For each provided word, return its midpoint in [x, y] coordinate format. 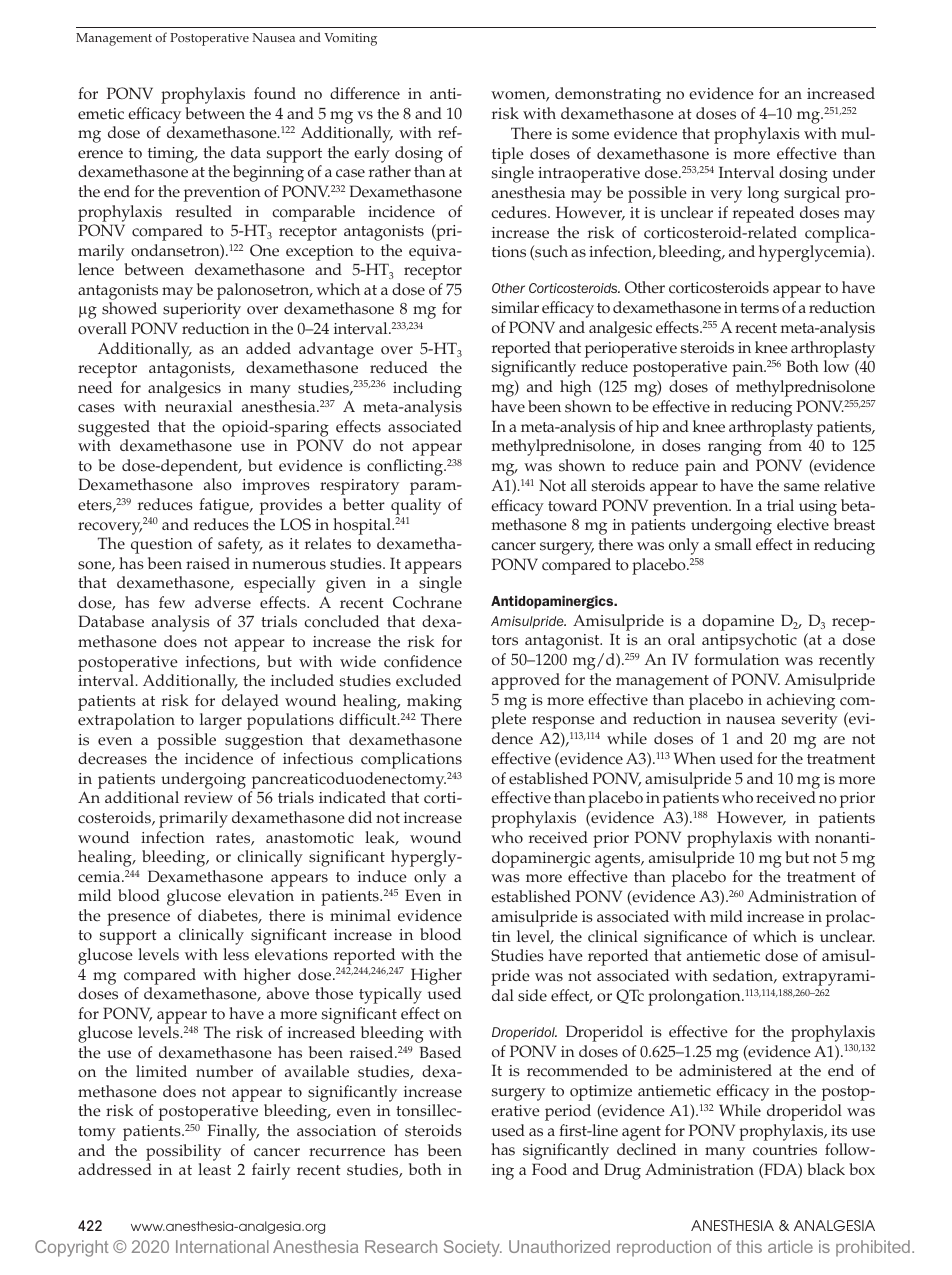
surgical [812, 194]
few [172, 602]
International [222, 1246]
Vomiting [350, 39]
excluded [428, 680]
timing [172, 155]
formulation [736, 659]
